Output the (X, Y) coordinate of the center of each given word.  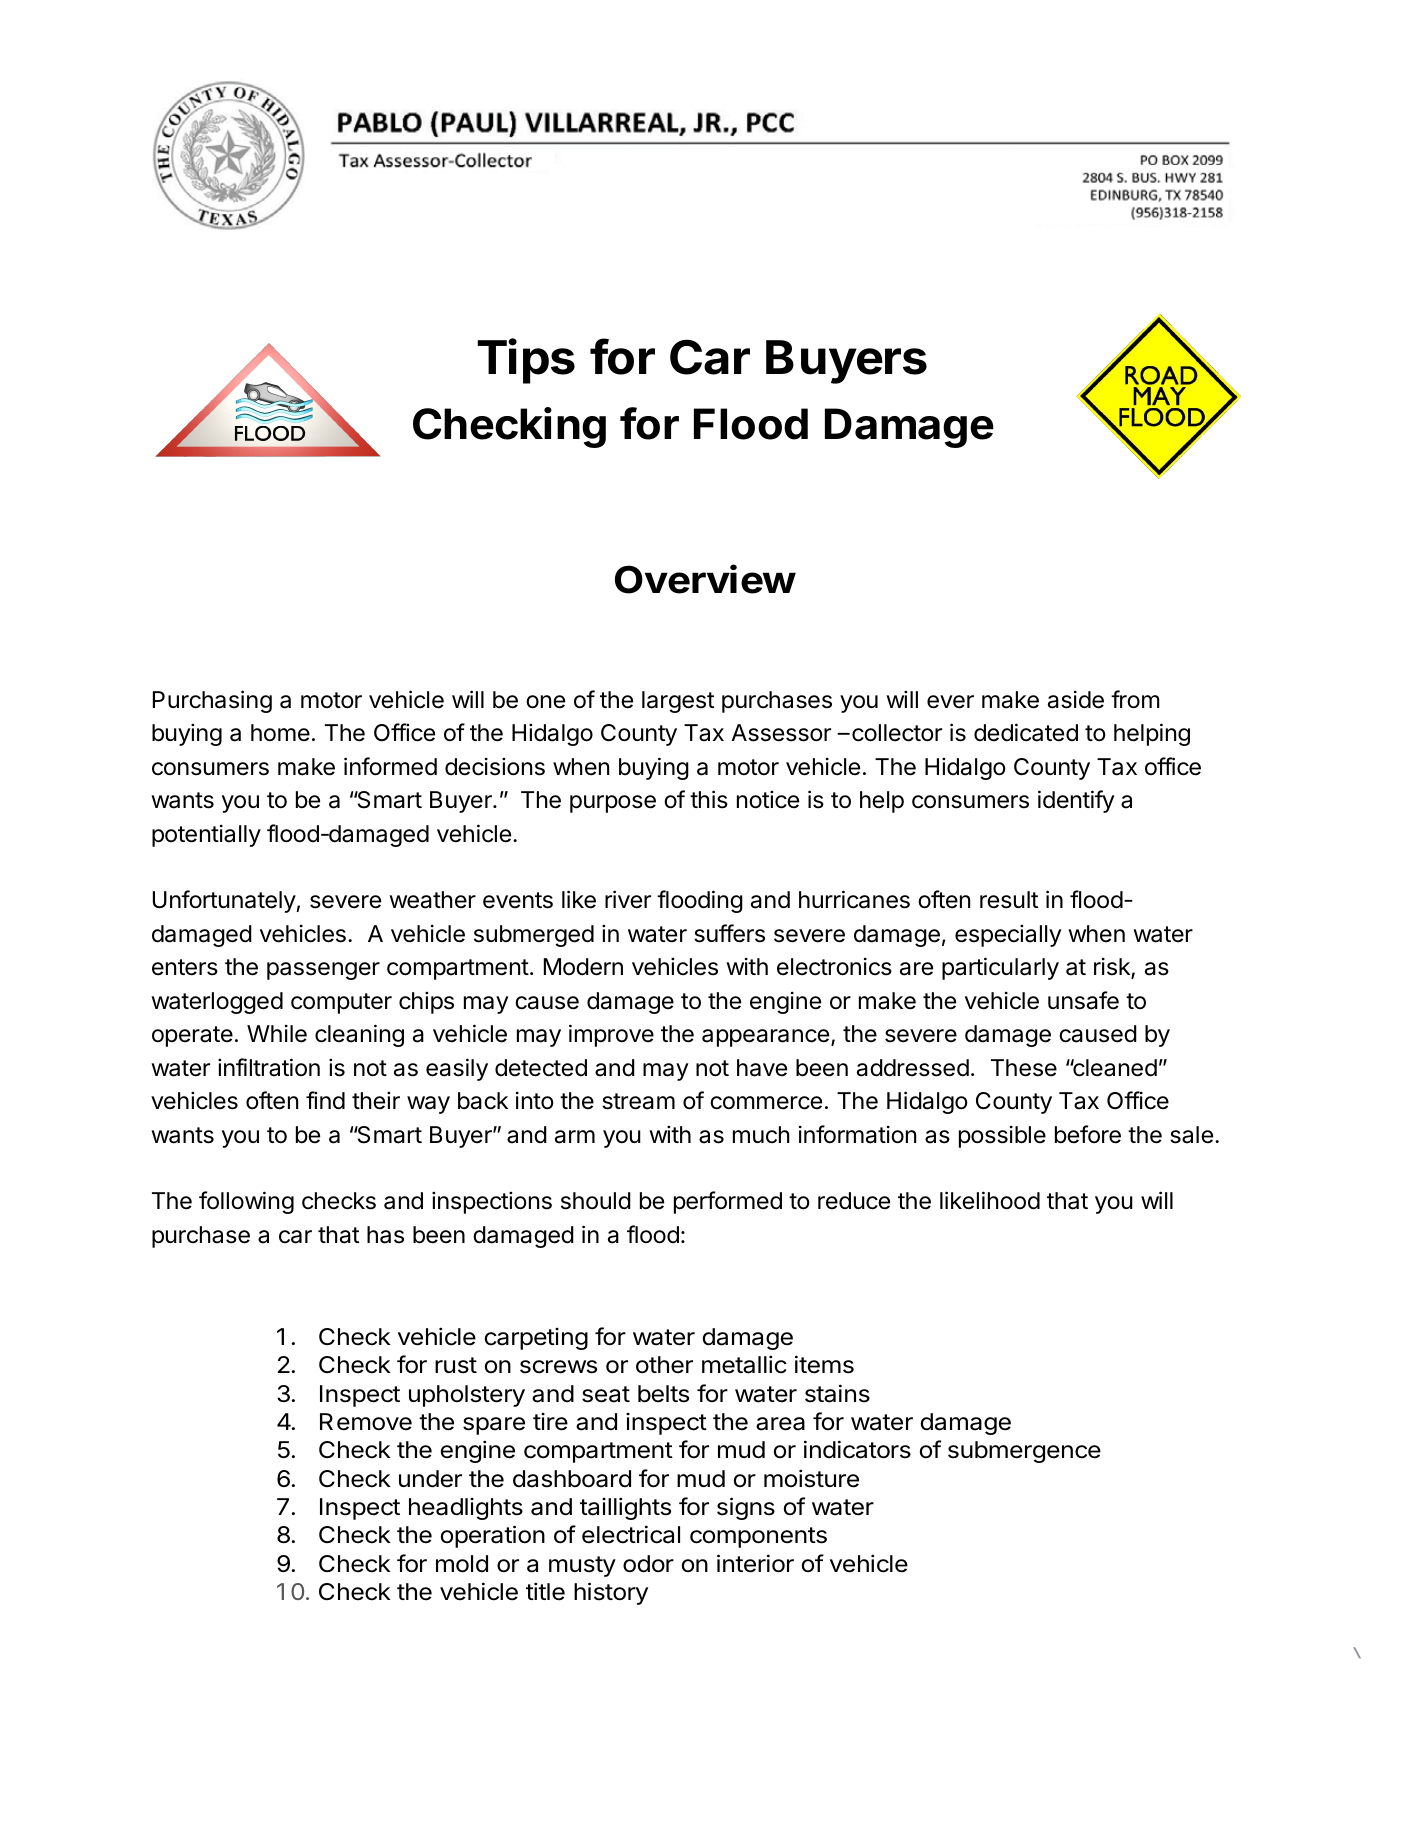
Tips (526, 361)
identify (1076, 801)
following (246, 1202)
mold (462, 1564)
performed (728, 1202)
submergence (1024, 1452)
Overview (705, 579)
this (709, 799)
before (1088, 1134)
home (280, 733)
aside (1076, 699)
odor (648, 1564)
